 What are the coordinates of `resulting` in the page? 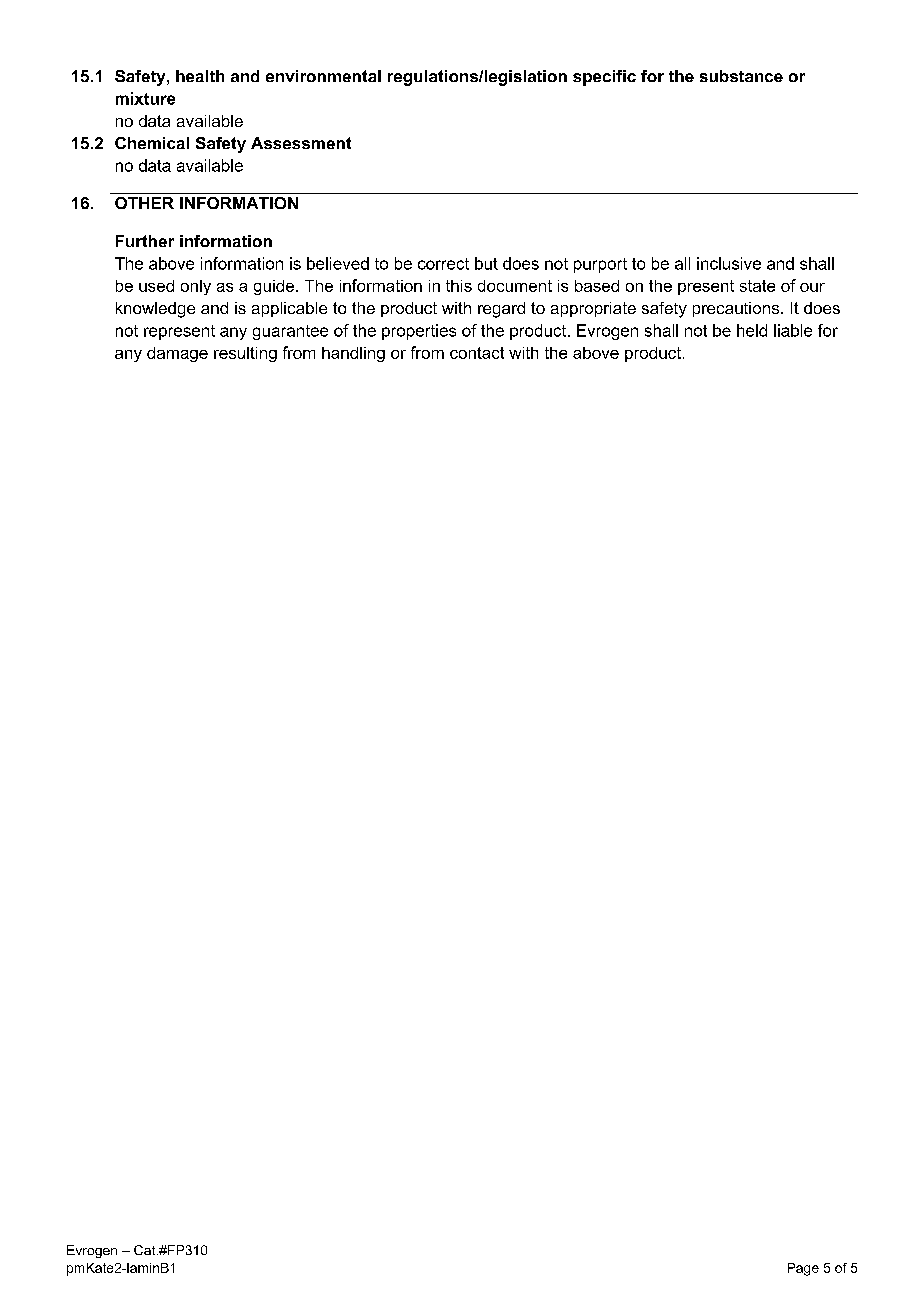 It's located at (245, 354).
